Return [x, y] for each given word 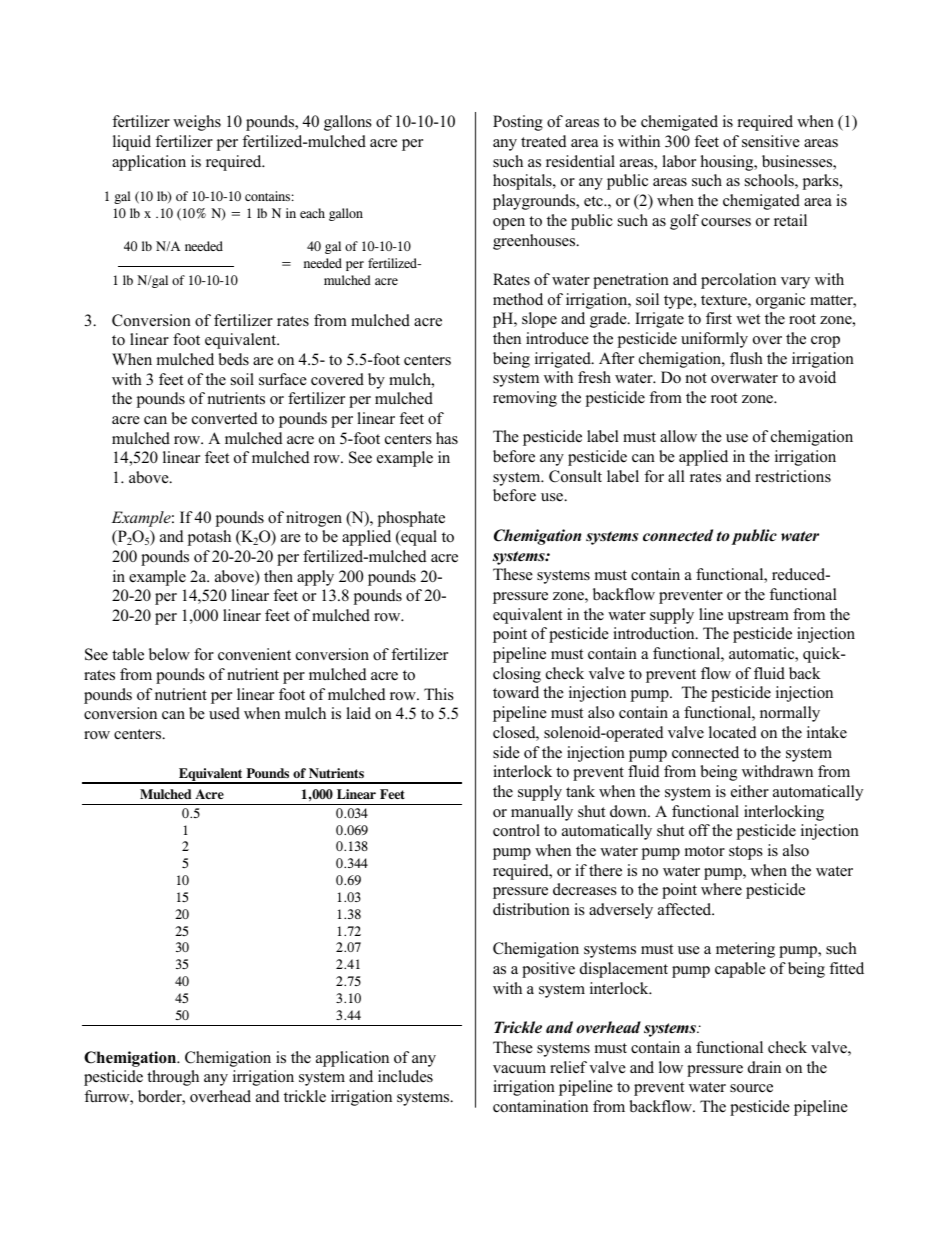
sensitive [771, 141]
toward [516, 692]
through [173, 1078]
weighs [197, 123]
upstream [758, 617]
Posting [518, 123]
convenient [254, 654]
